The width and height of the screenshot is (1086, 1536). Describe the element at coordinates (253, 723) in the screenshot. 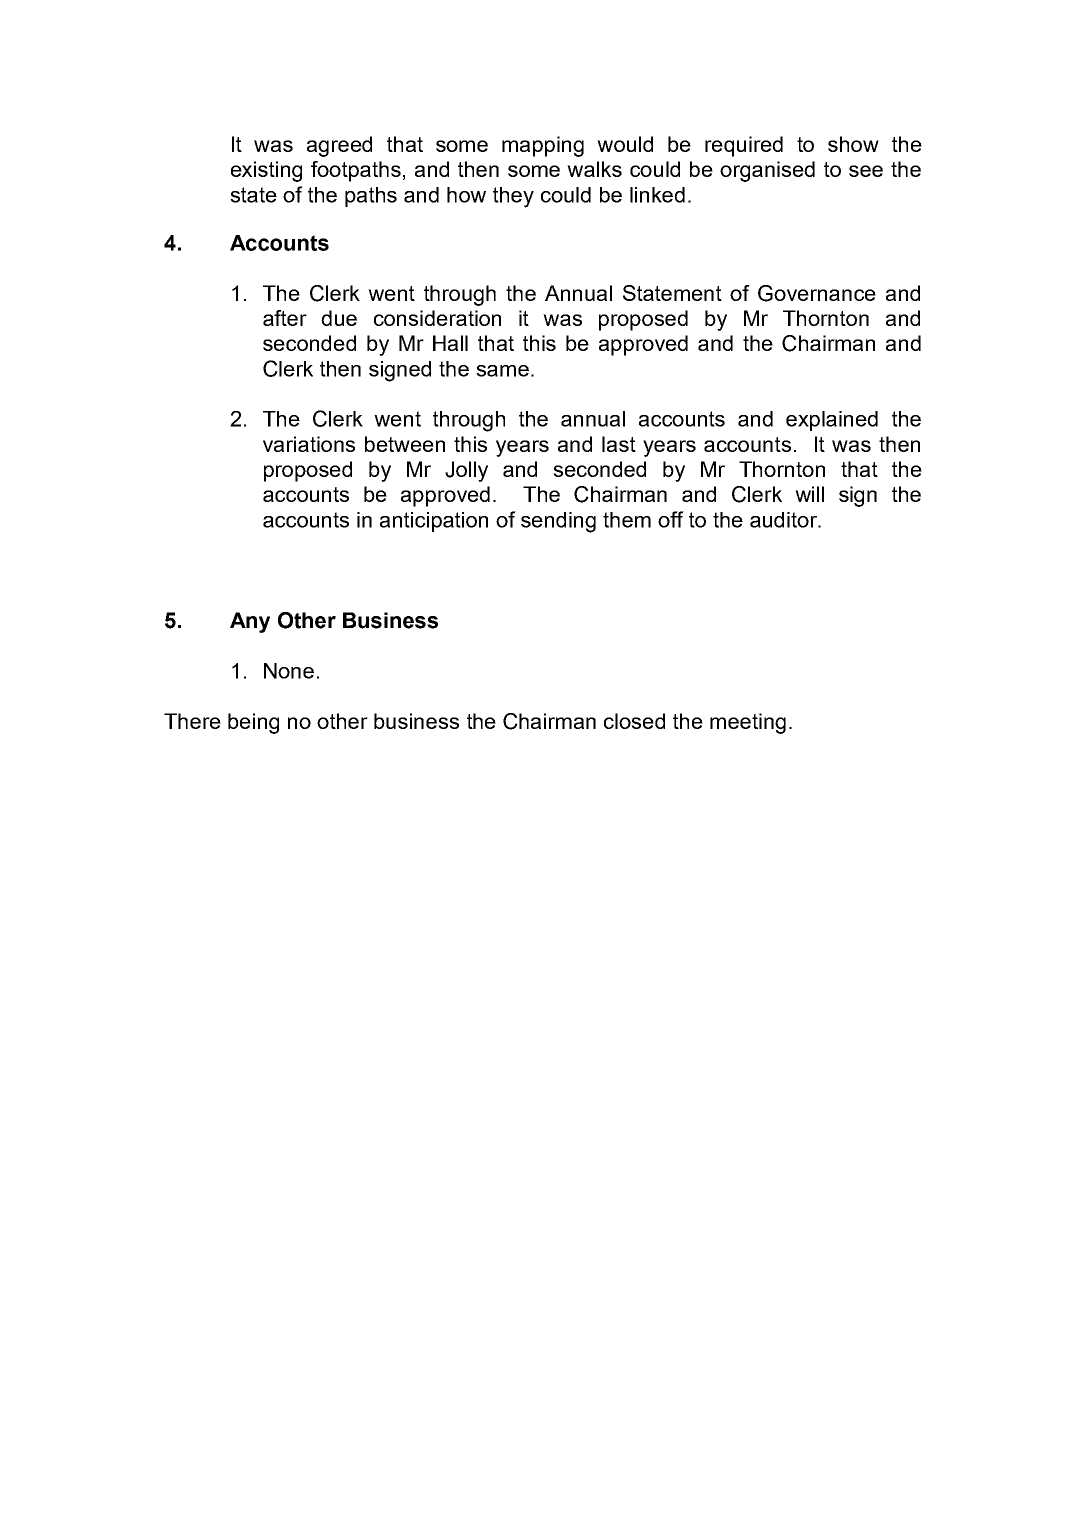

I see `being` at that location.
